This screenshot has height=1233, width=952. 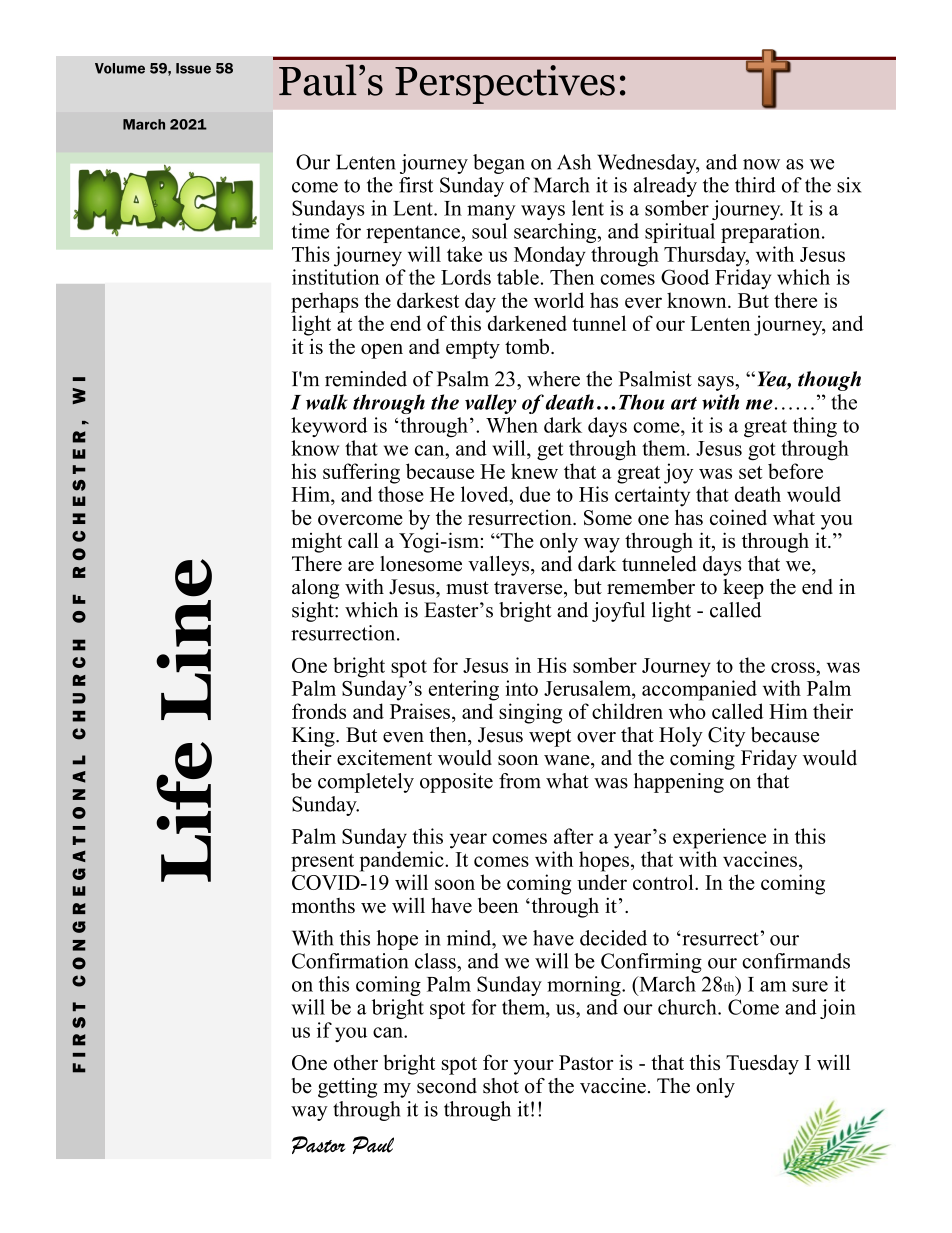 I want to click on walk, so click(x=327, y=402).
